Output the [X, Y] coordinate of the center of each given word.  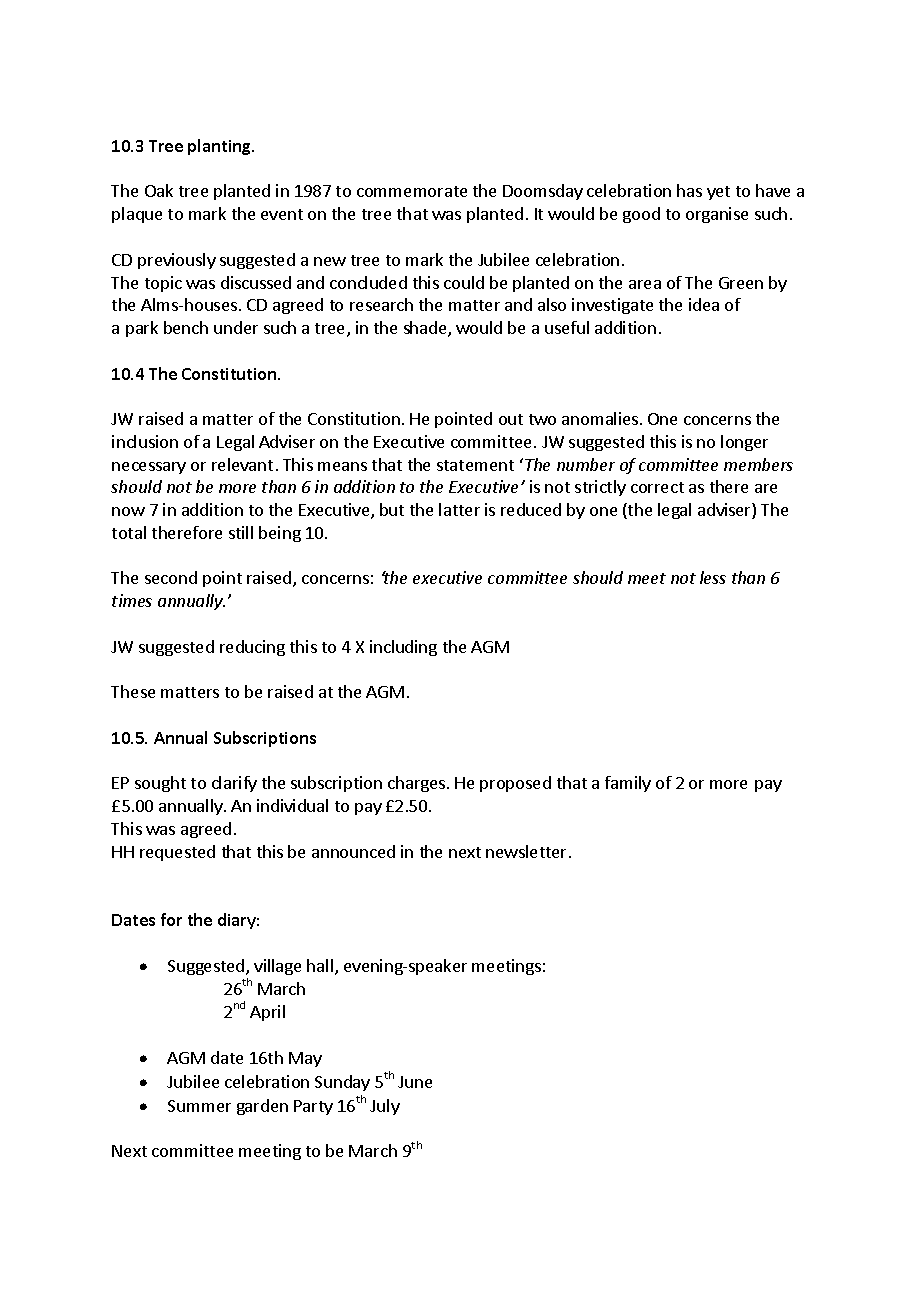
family [628, 784]
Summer [199, 1106]
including [403, 648]
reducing [252, 648]
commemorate [412, 191]
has [689, 190]
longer [744, 443]
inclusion [145, 441]
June [415, 1082]
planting [221, 147]
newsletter [528, 851]
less [713, 577]
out [511, 419]
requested [177, 853]
